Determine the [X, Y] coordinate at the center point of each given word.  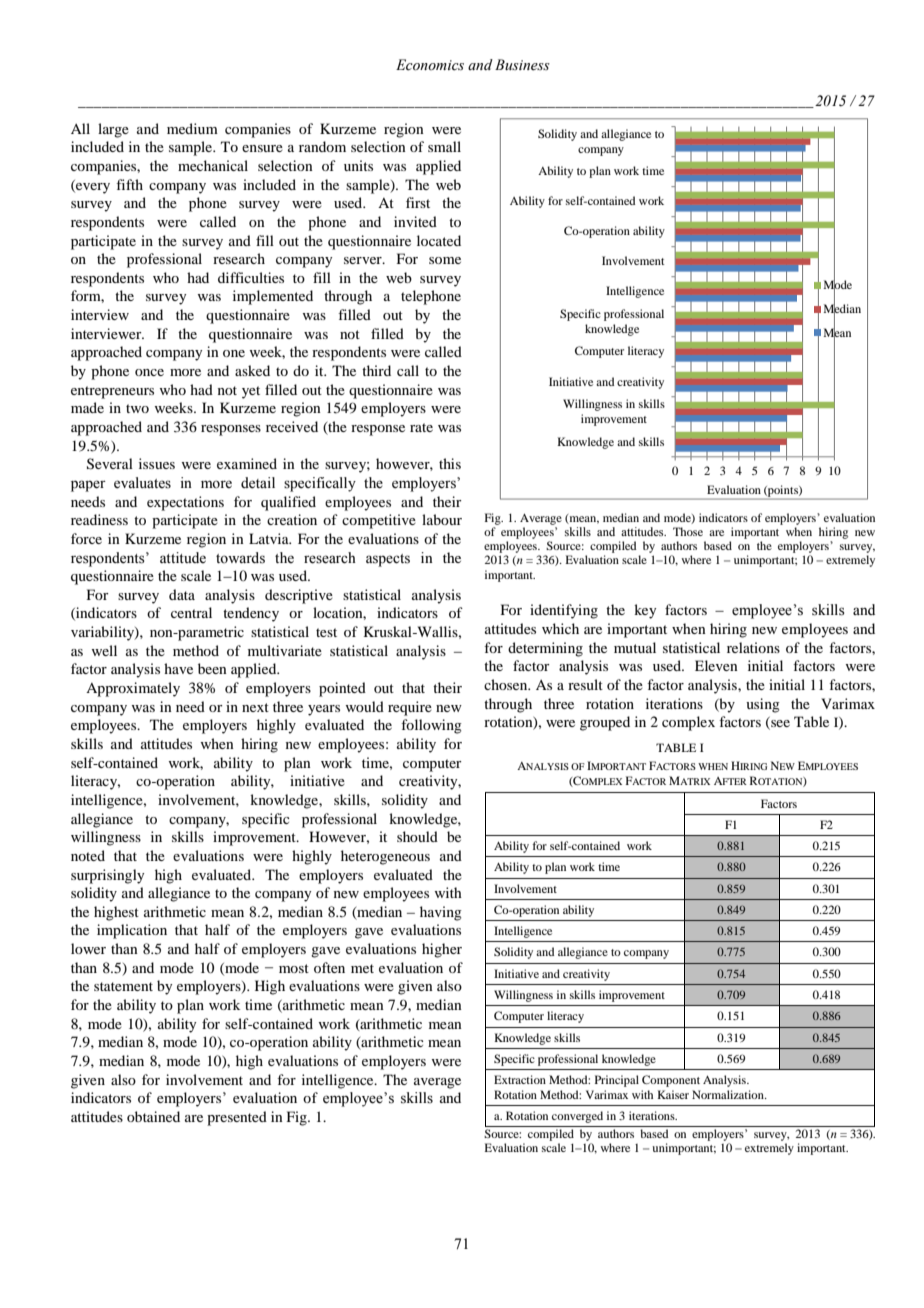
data [182, 594]
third [376, 370]
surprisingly [107, 876]
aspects [388, 560]
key [645, 611]
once [149, 372]
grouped [605, 723]
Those [688, 531]
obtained [153, 1116]
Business [522, 65]
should [417, 836]
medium [192, 128]
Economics [430, 65]
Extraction [520, 1079]
